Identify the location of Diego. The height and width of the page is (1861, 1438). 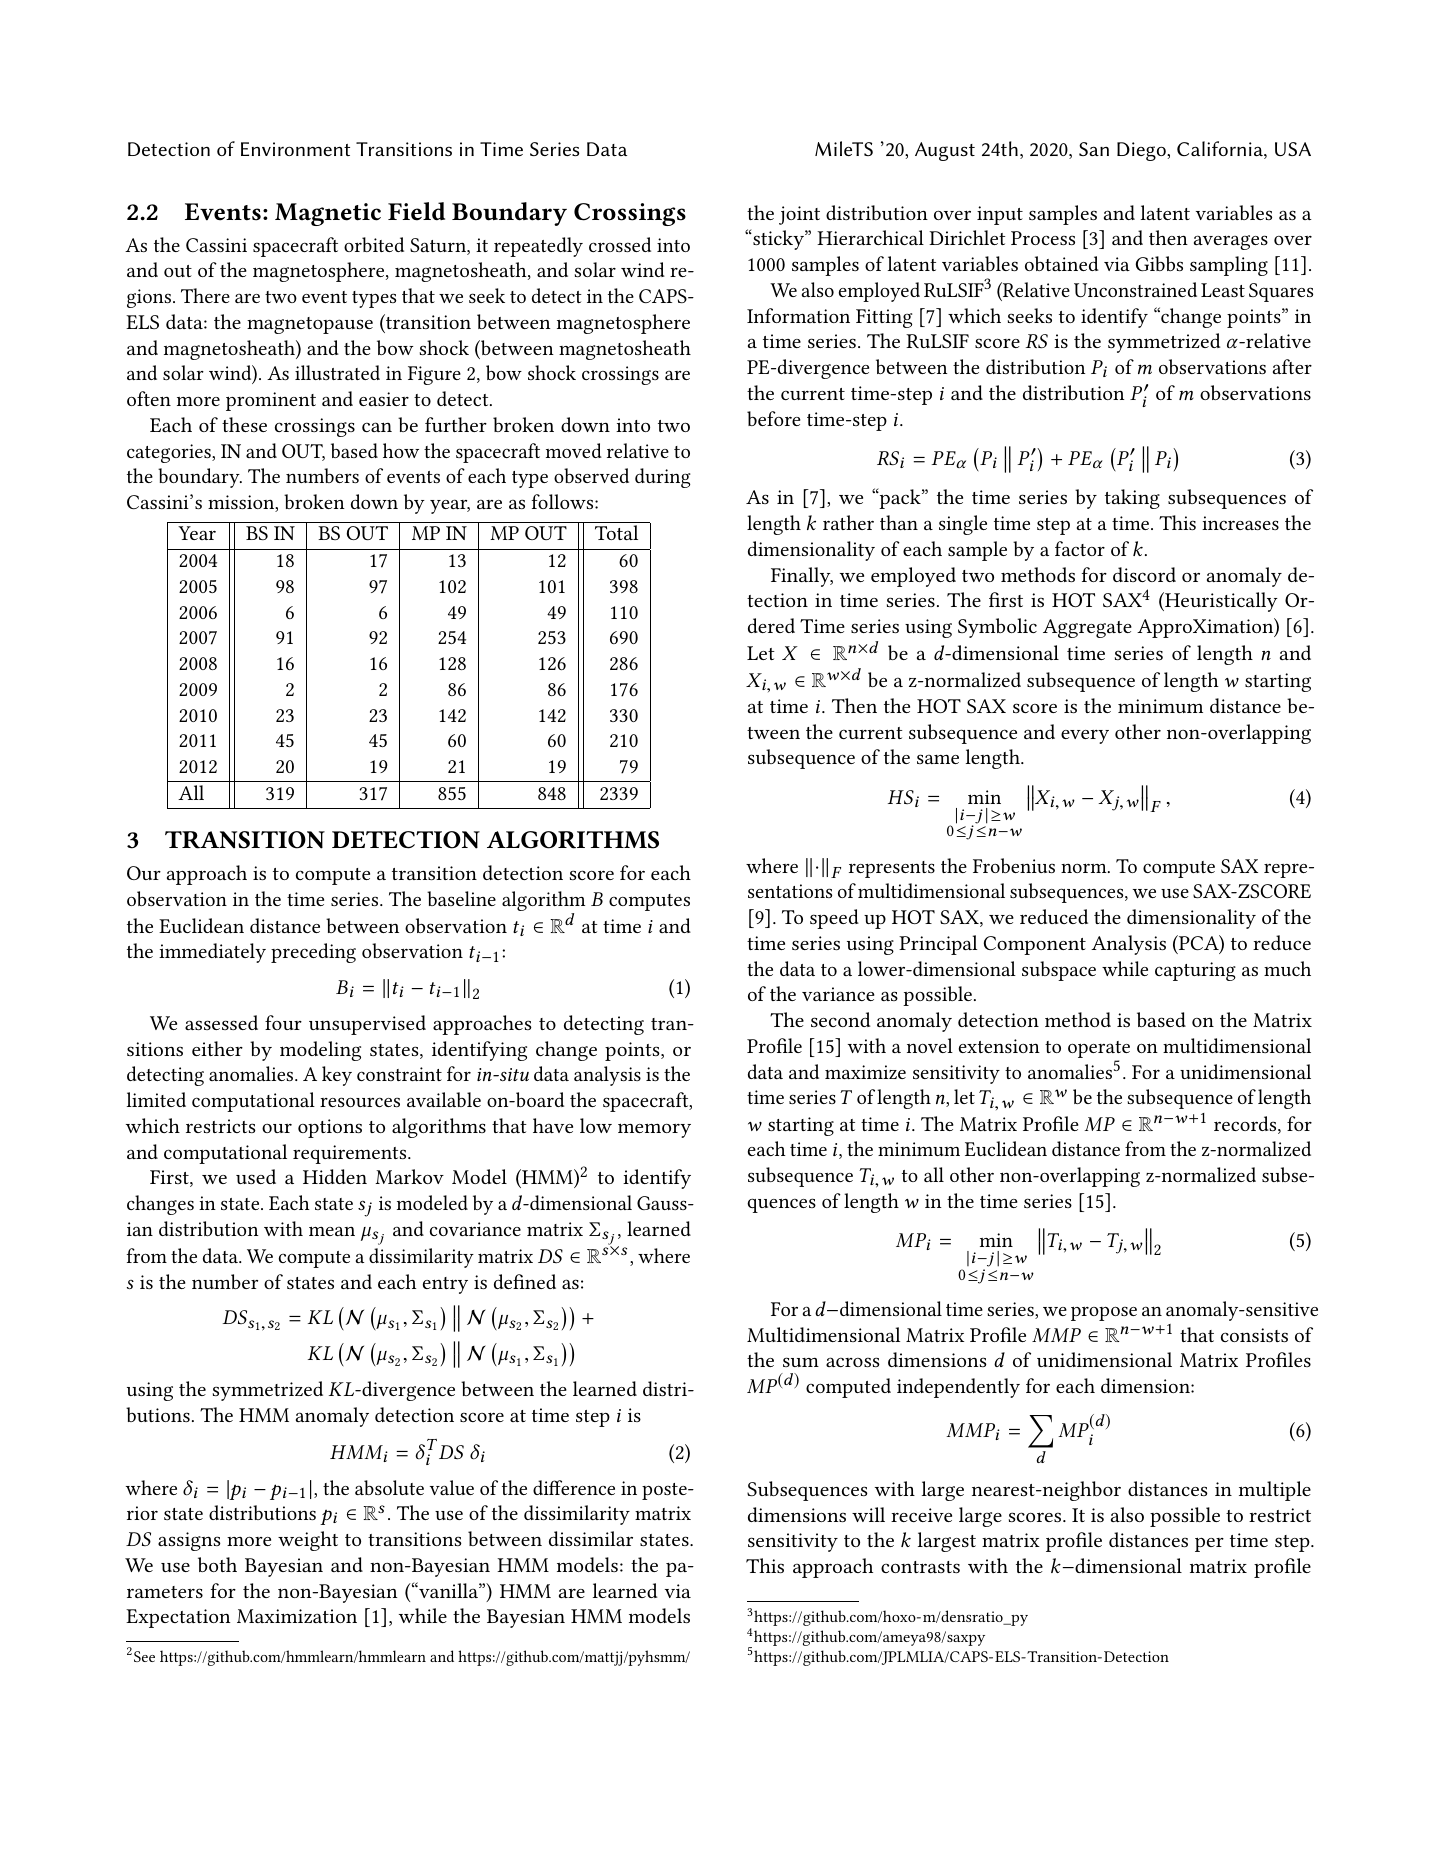
(1142, 151).
